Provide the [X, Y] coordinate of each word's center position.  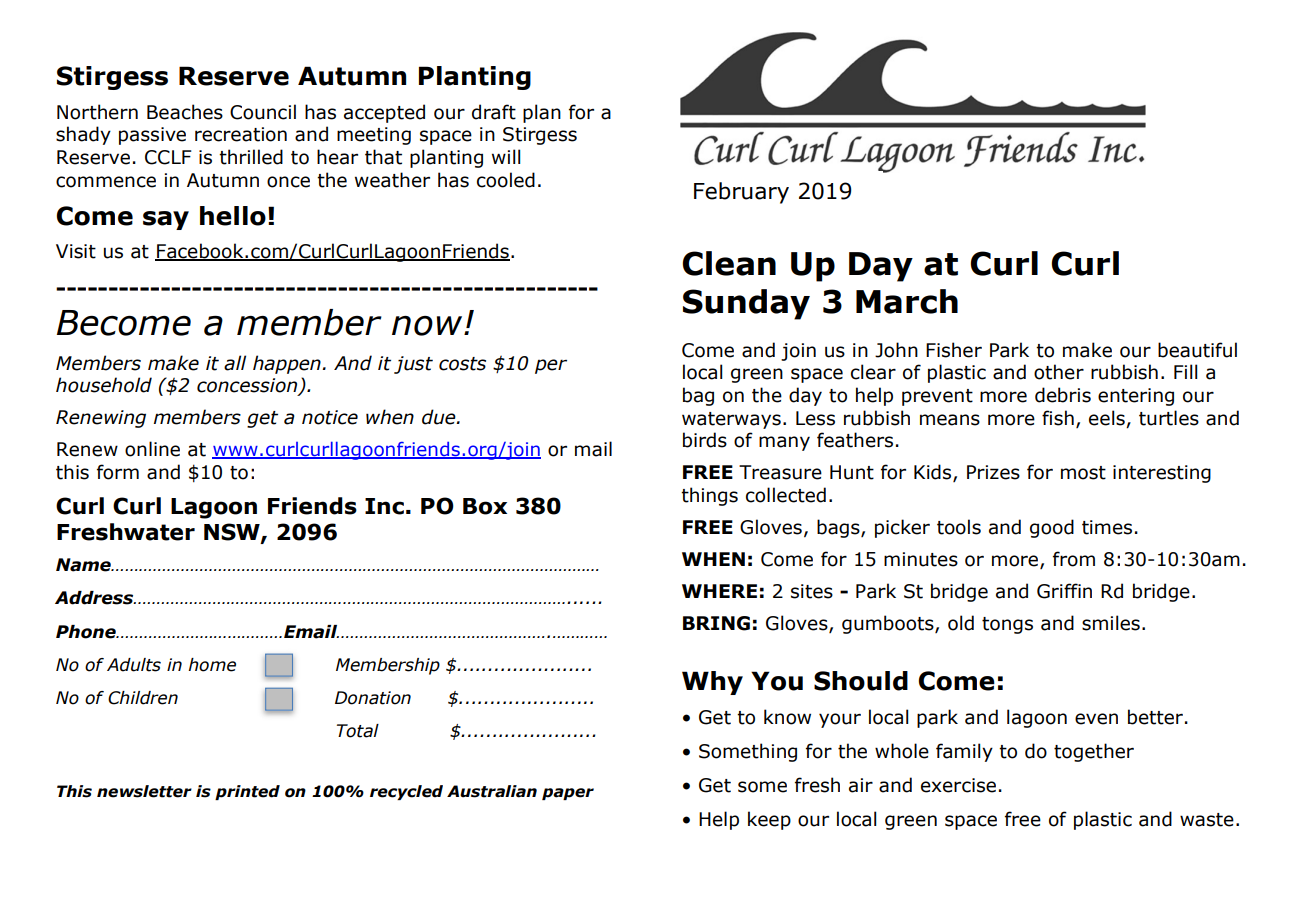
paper [568, 794]
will [506, 156]
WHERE [719, 591]
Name [84, 565]
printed [247, 792]
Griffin [1064, 591]
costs [462, 364]
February [741, 193]
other [1059, 372]
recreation [241, 134]
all [235, 363]
